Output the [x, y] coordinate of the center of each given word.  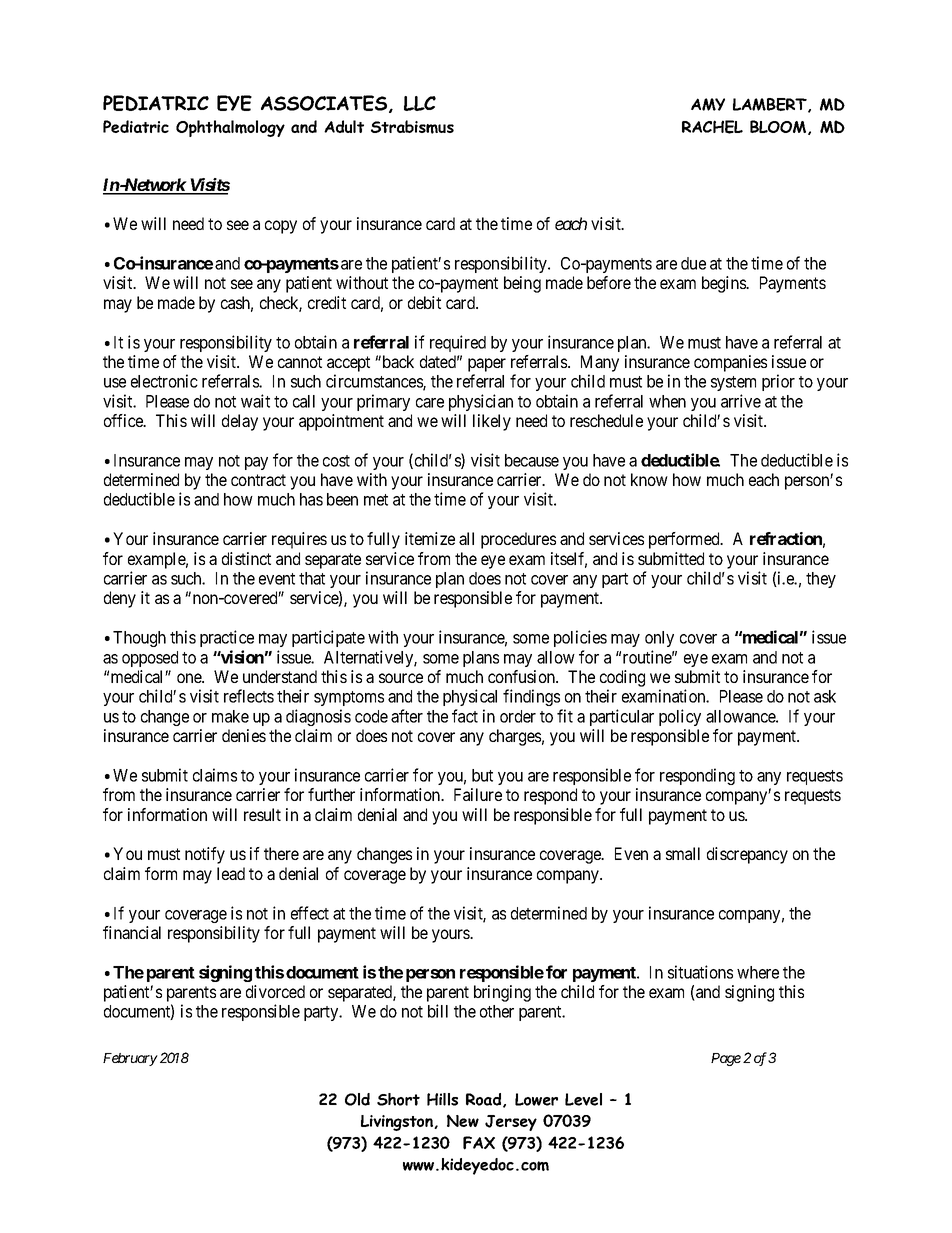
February [130, 1059]
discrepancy [747, 855]
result [262, 814]
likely [492, 422]
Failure [478, 794]
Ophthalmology [230, 128]
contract [258, 480]
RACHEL [712, 127]
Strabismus [412, 127]
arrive [741, 401]
